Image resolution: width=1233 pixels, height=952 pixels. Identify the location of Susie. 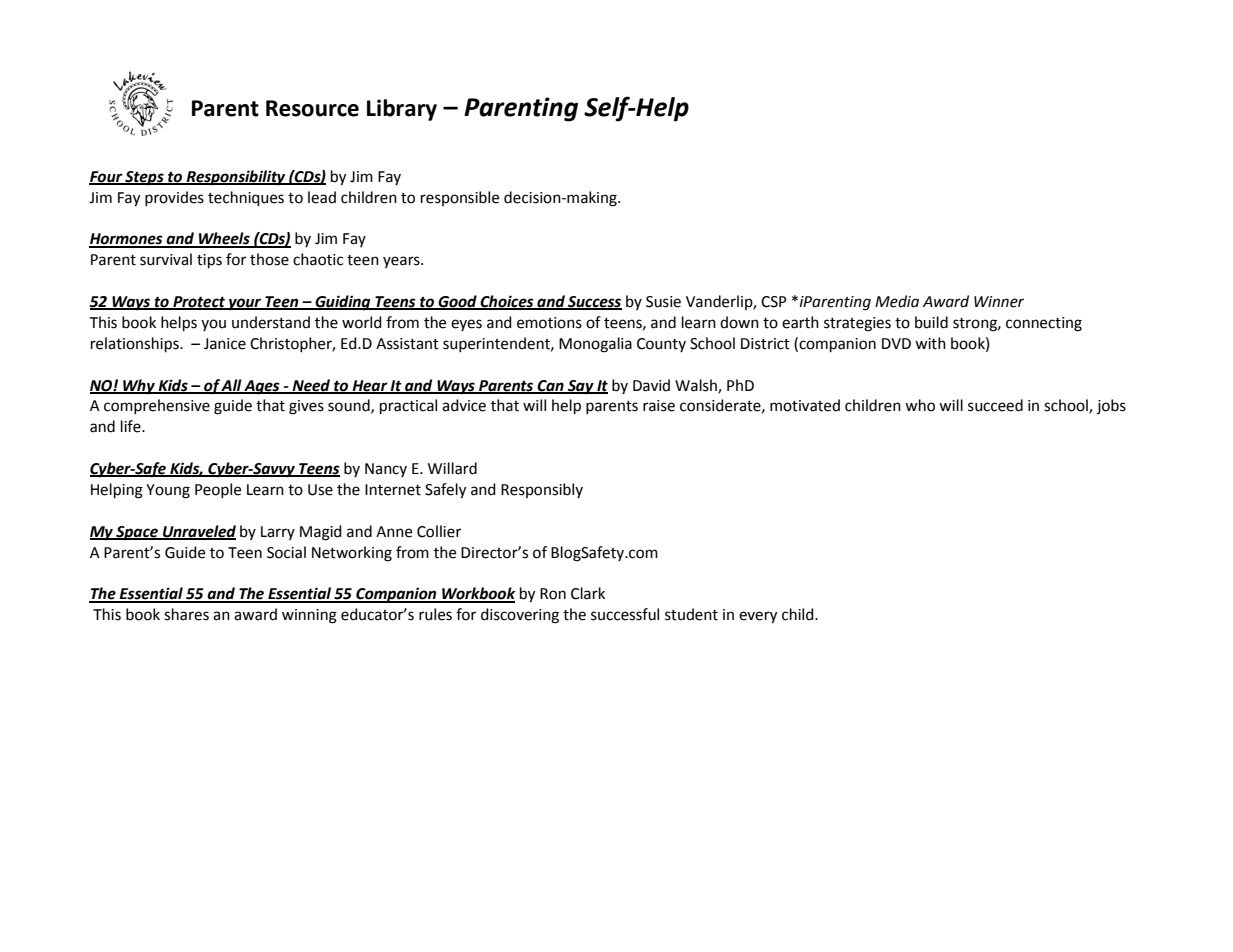
(663, 302).
